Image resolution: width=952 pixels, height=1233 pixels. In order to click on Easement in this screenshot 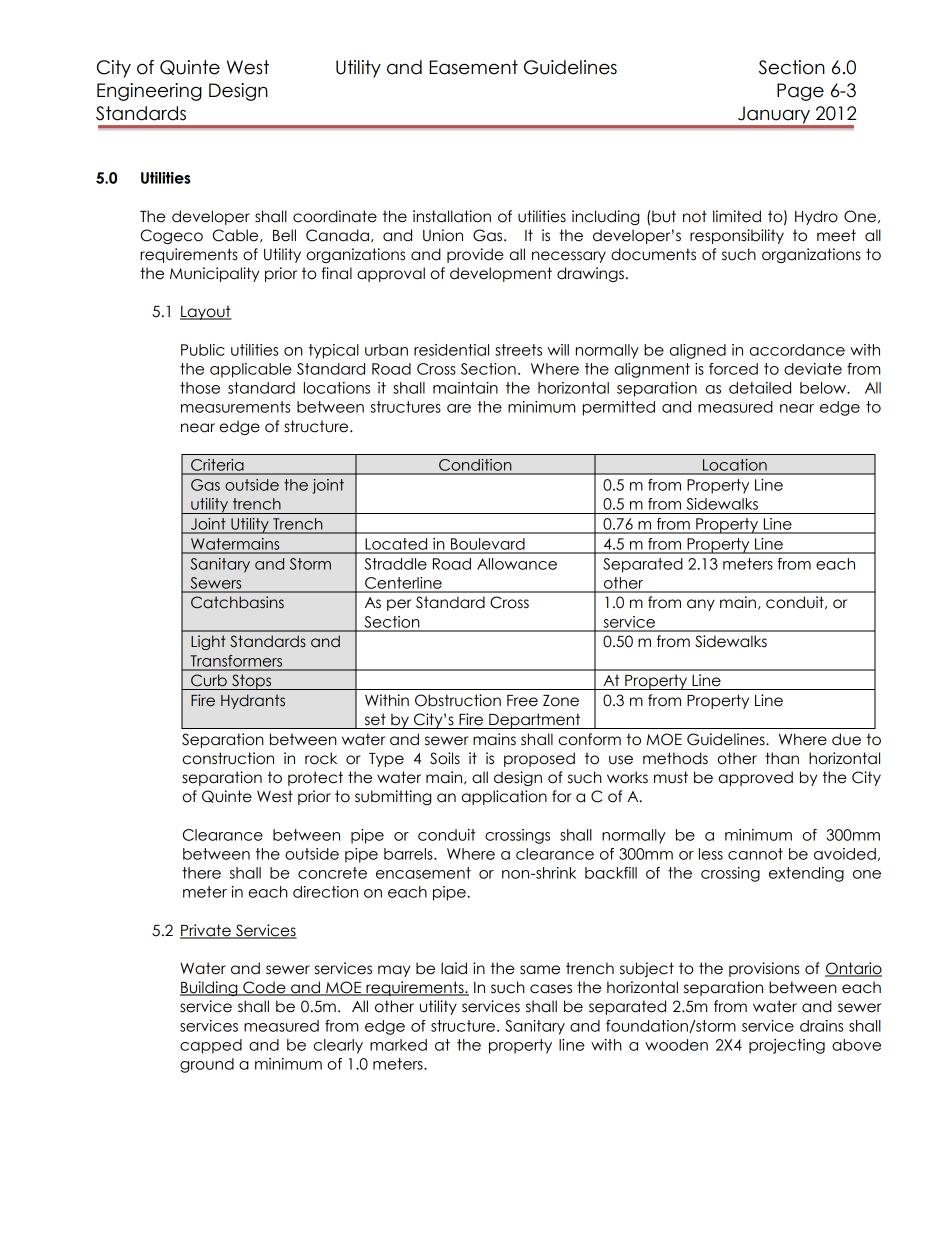, I will do `click(473, 67)`.
